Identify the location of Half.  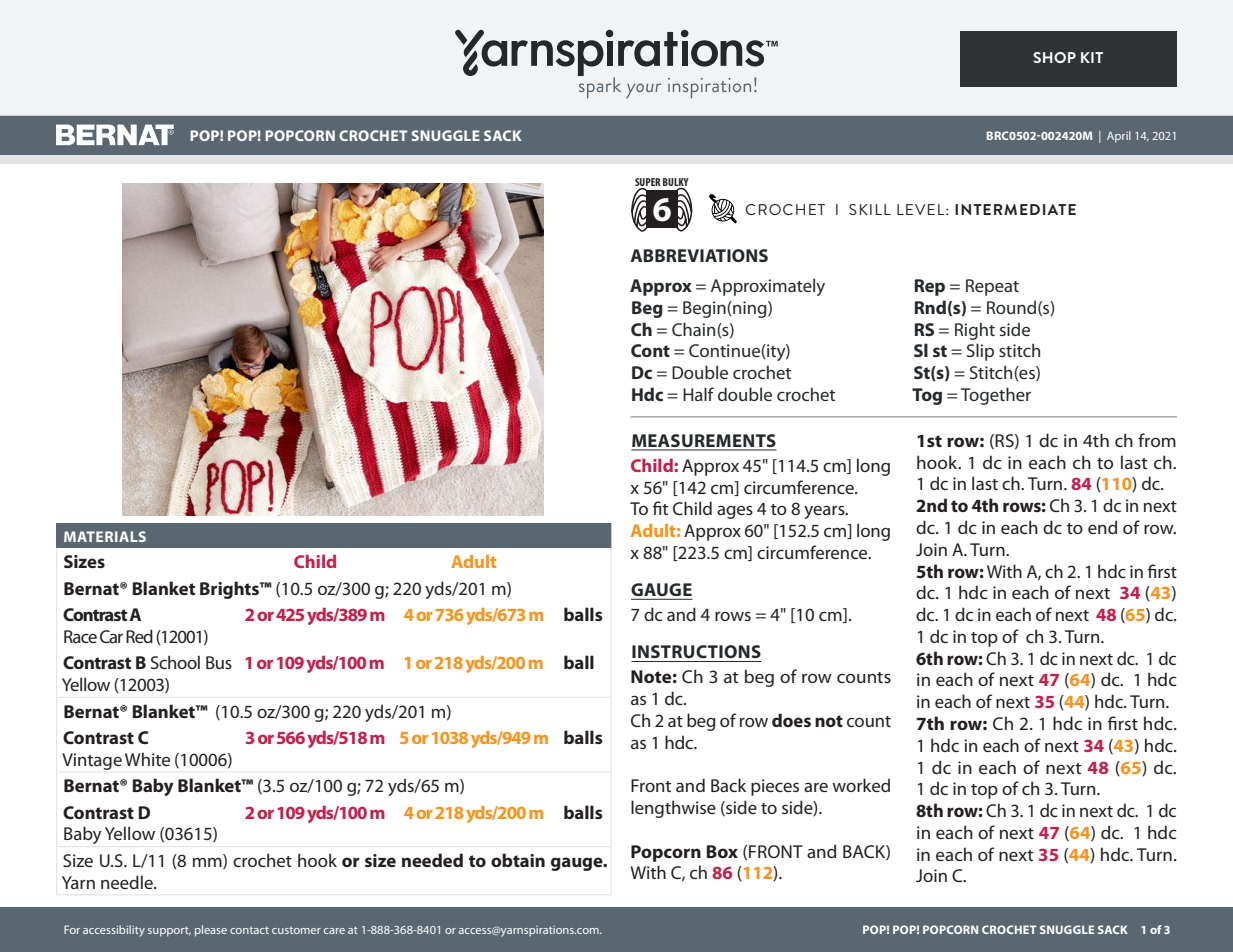
(698, 394).
